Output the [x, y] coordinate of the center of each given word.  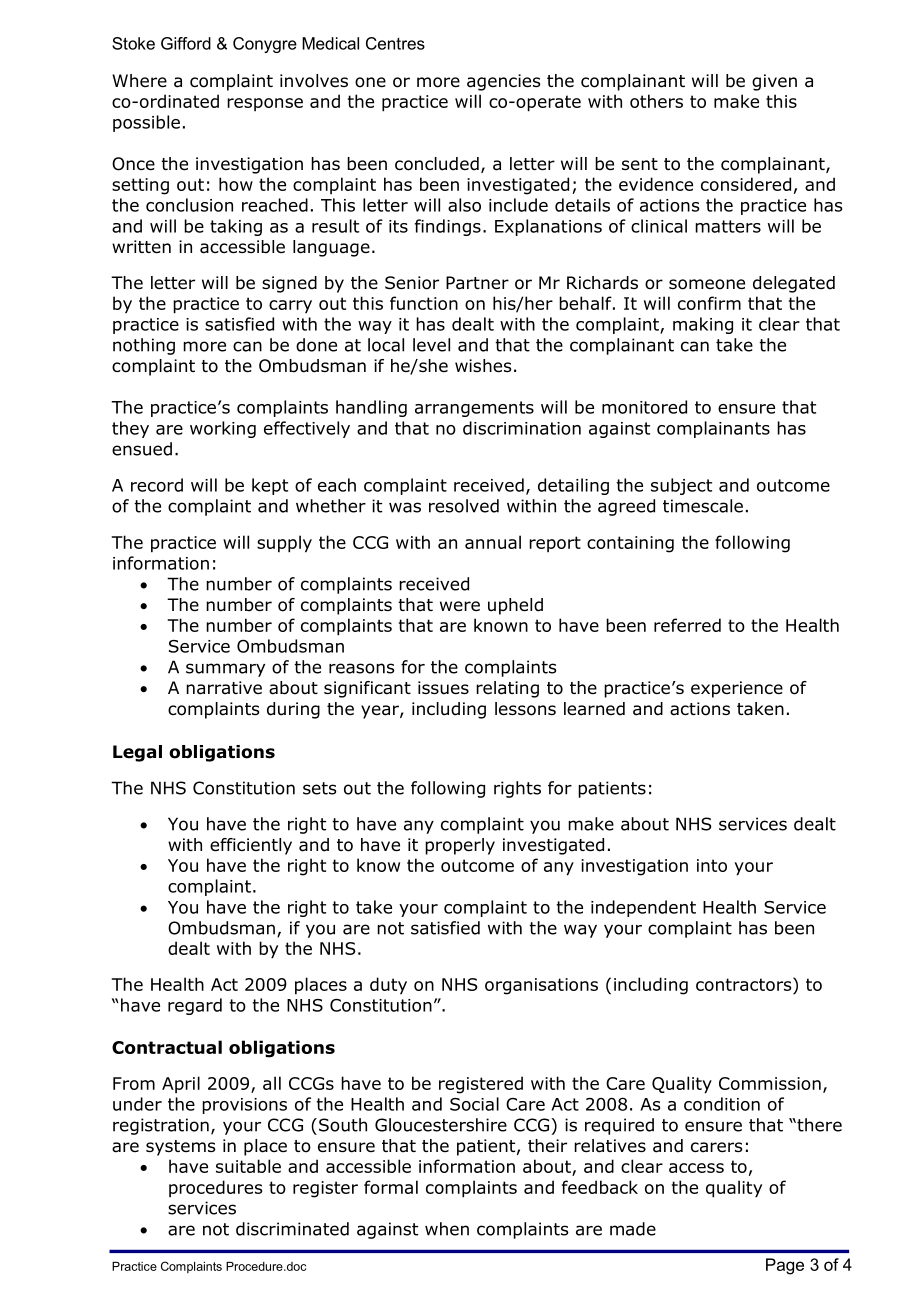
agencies [504, 82]
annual [493, 542]
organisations [541, 986]
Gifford [186, 43]
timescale [703, 506]
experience [737, 689]
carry [290, 307]
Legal [137, 753]
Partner [477, 283]
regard [195, 1006]
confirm [709, 303]
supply [284, 544]
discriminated [292, 1229]
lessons [525, 709]
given [774, 82]
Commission [770, 1083]
